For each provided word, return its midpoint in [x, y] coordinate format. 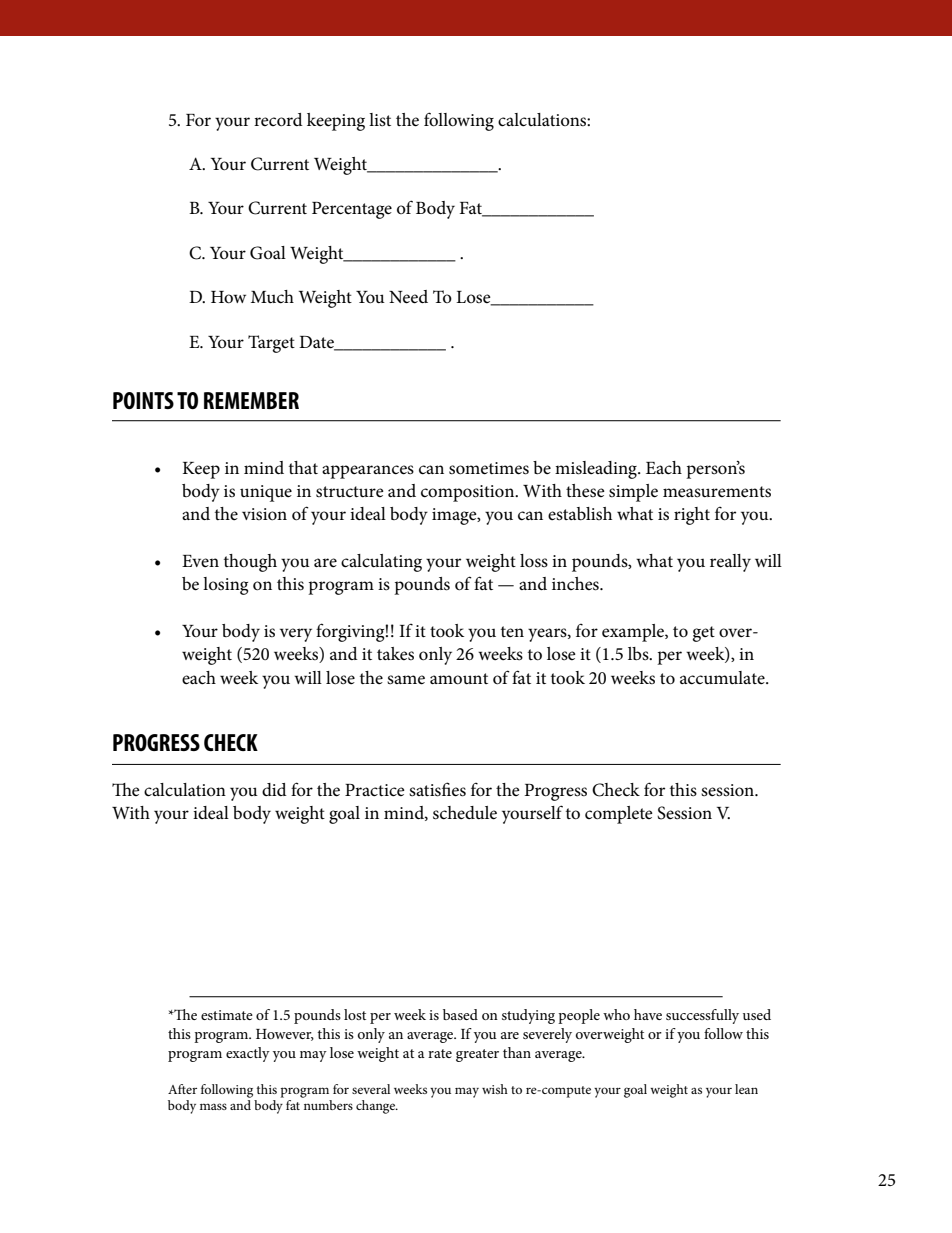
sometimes [489, 468]
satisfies [437, 789]
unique [266, 493]
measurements [717, 492]
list [380, 119]
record [278, 120]
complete [619, 815]
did [274, 789]
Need [408, 297]
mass [213, 1106]
